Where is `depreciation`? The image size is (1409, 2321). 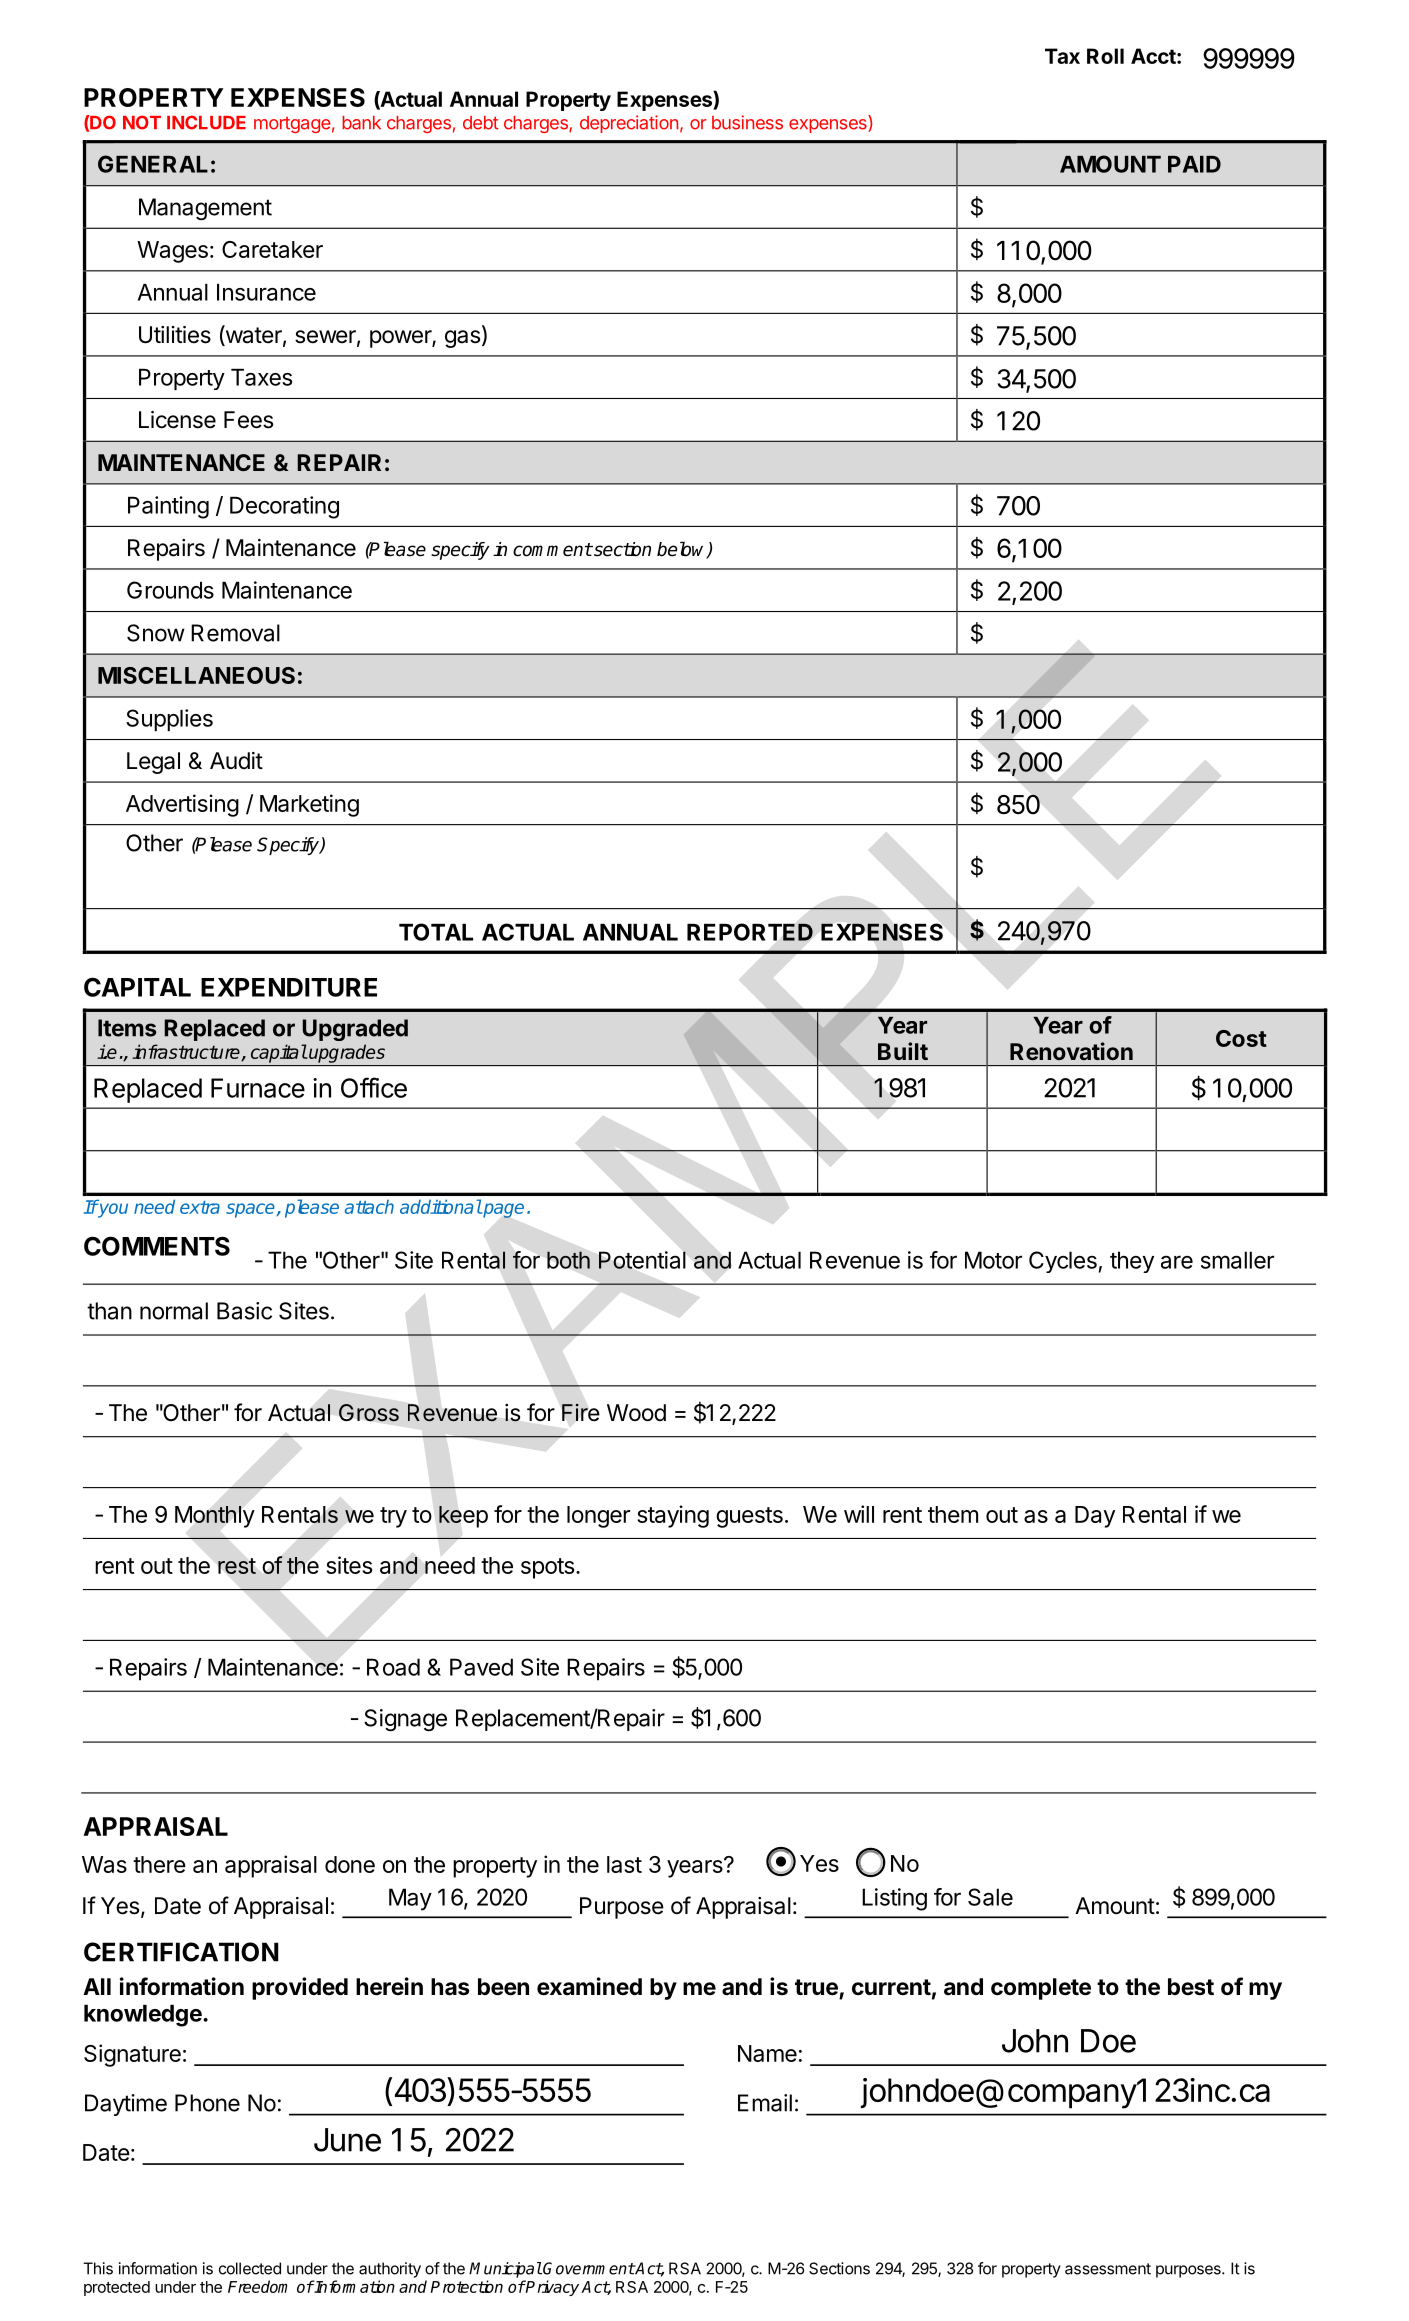 depreciation is located at coordinates (629, 124).
